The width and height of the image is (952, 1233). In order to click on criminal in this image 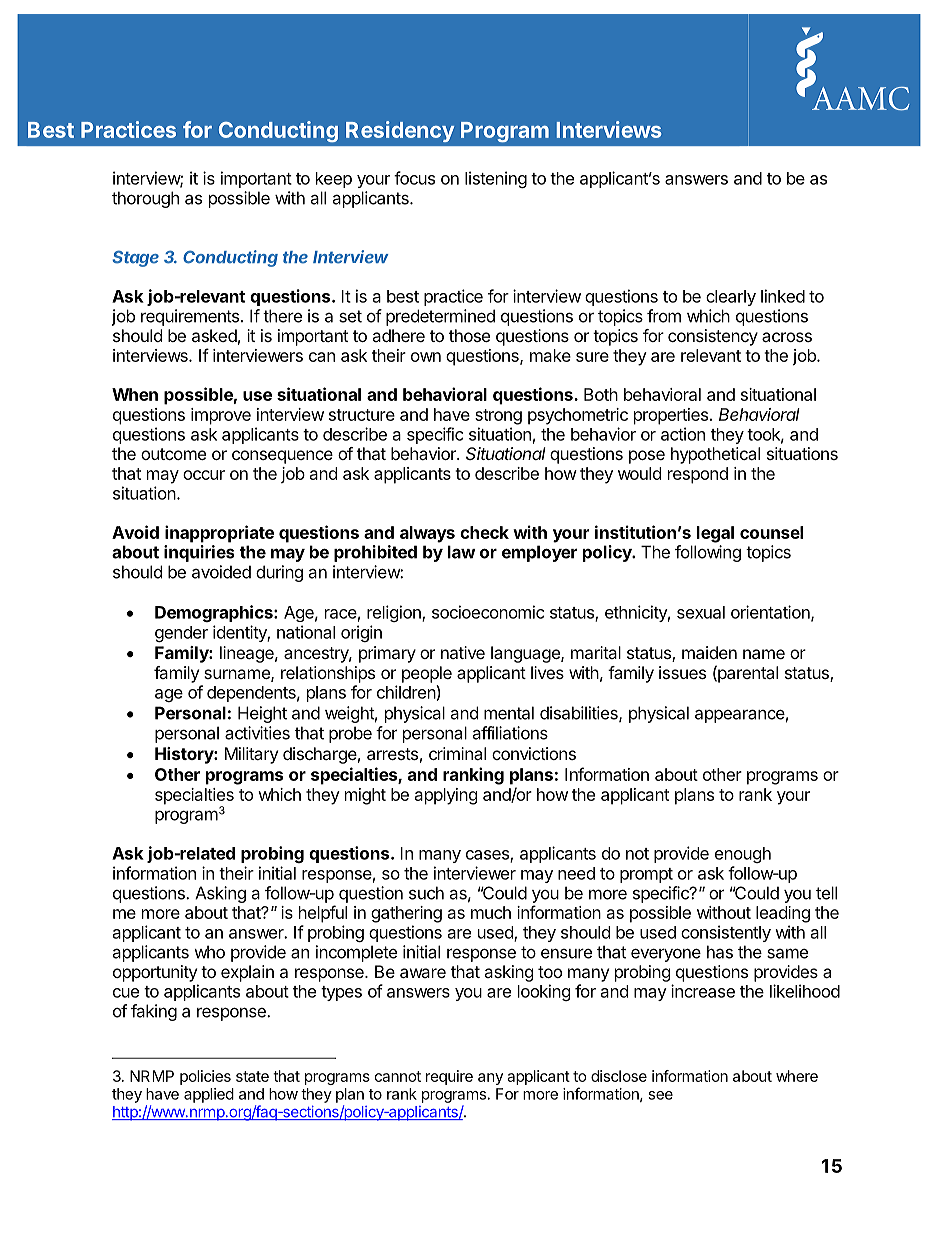, I will do `click(457, 753)`.
